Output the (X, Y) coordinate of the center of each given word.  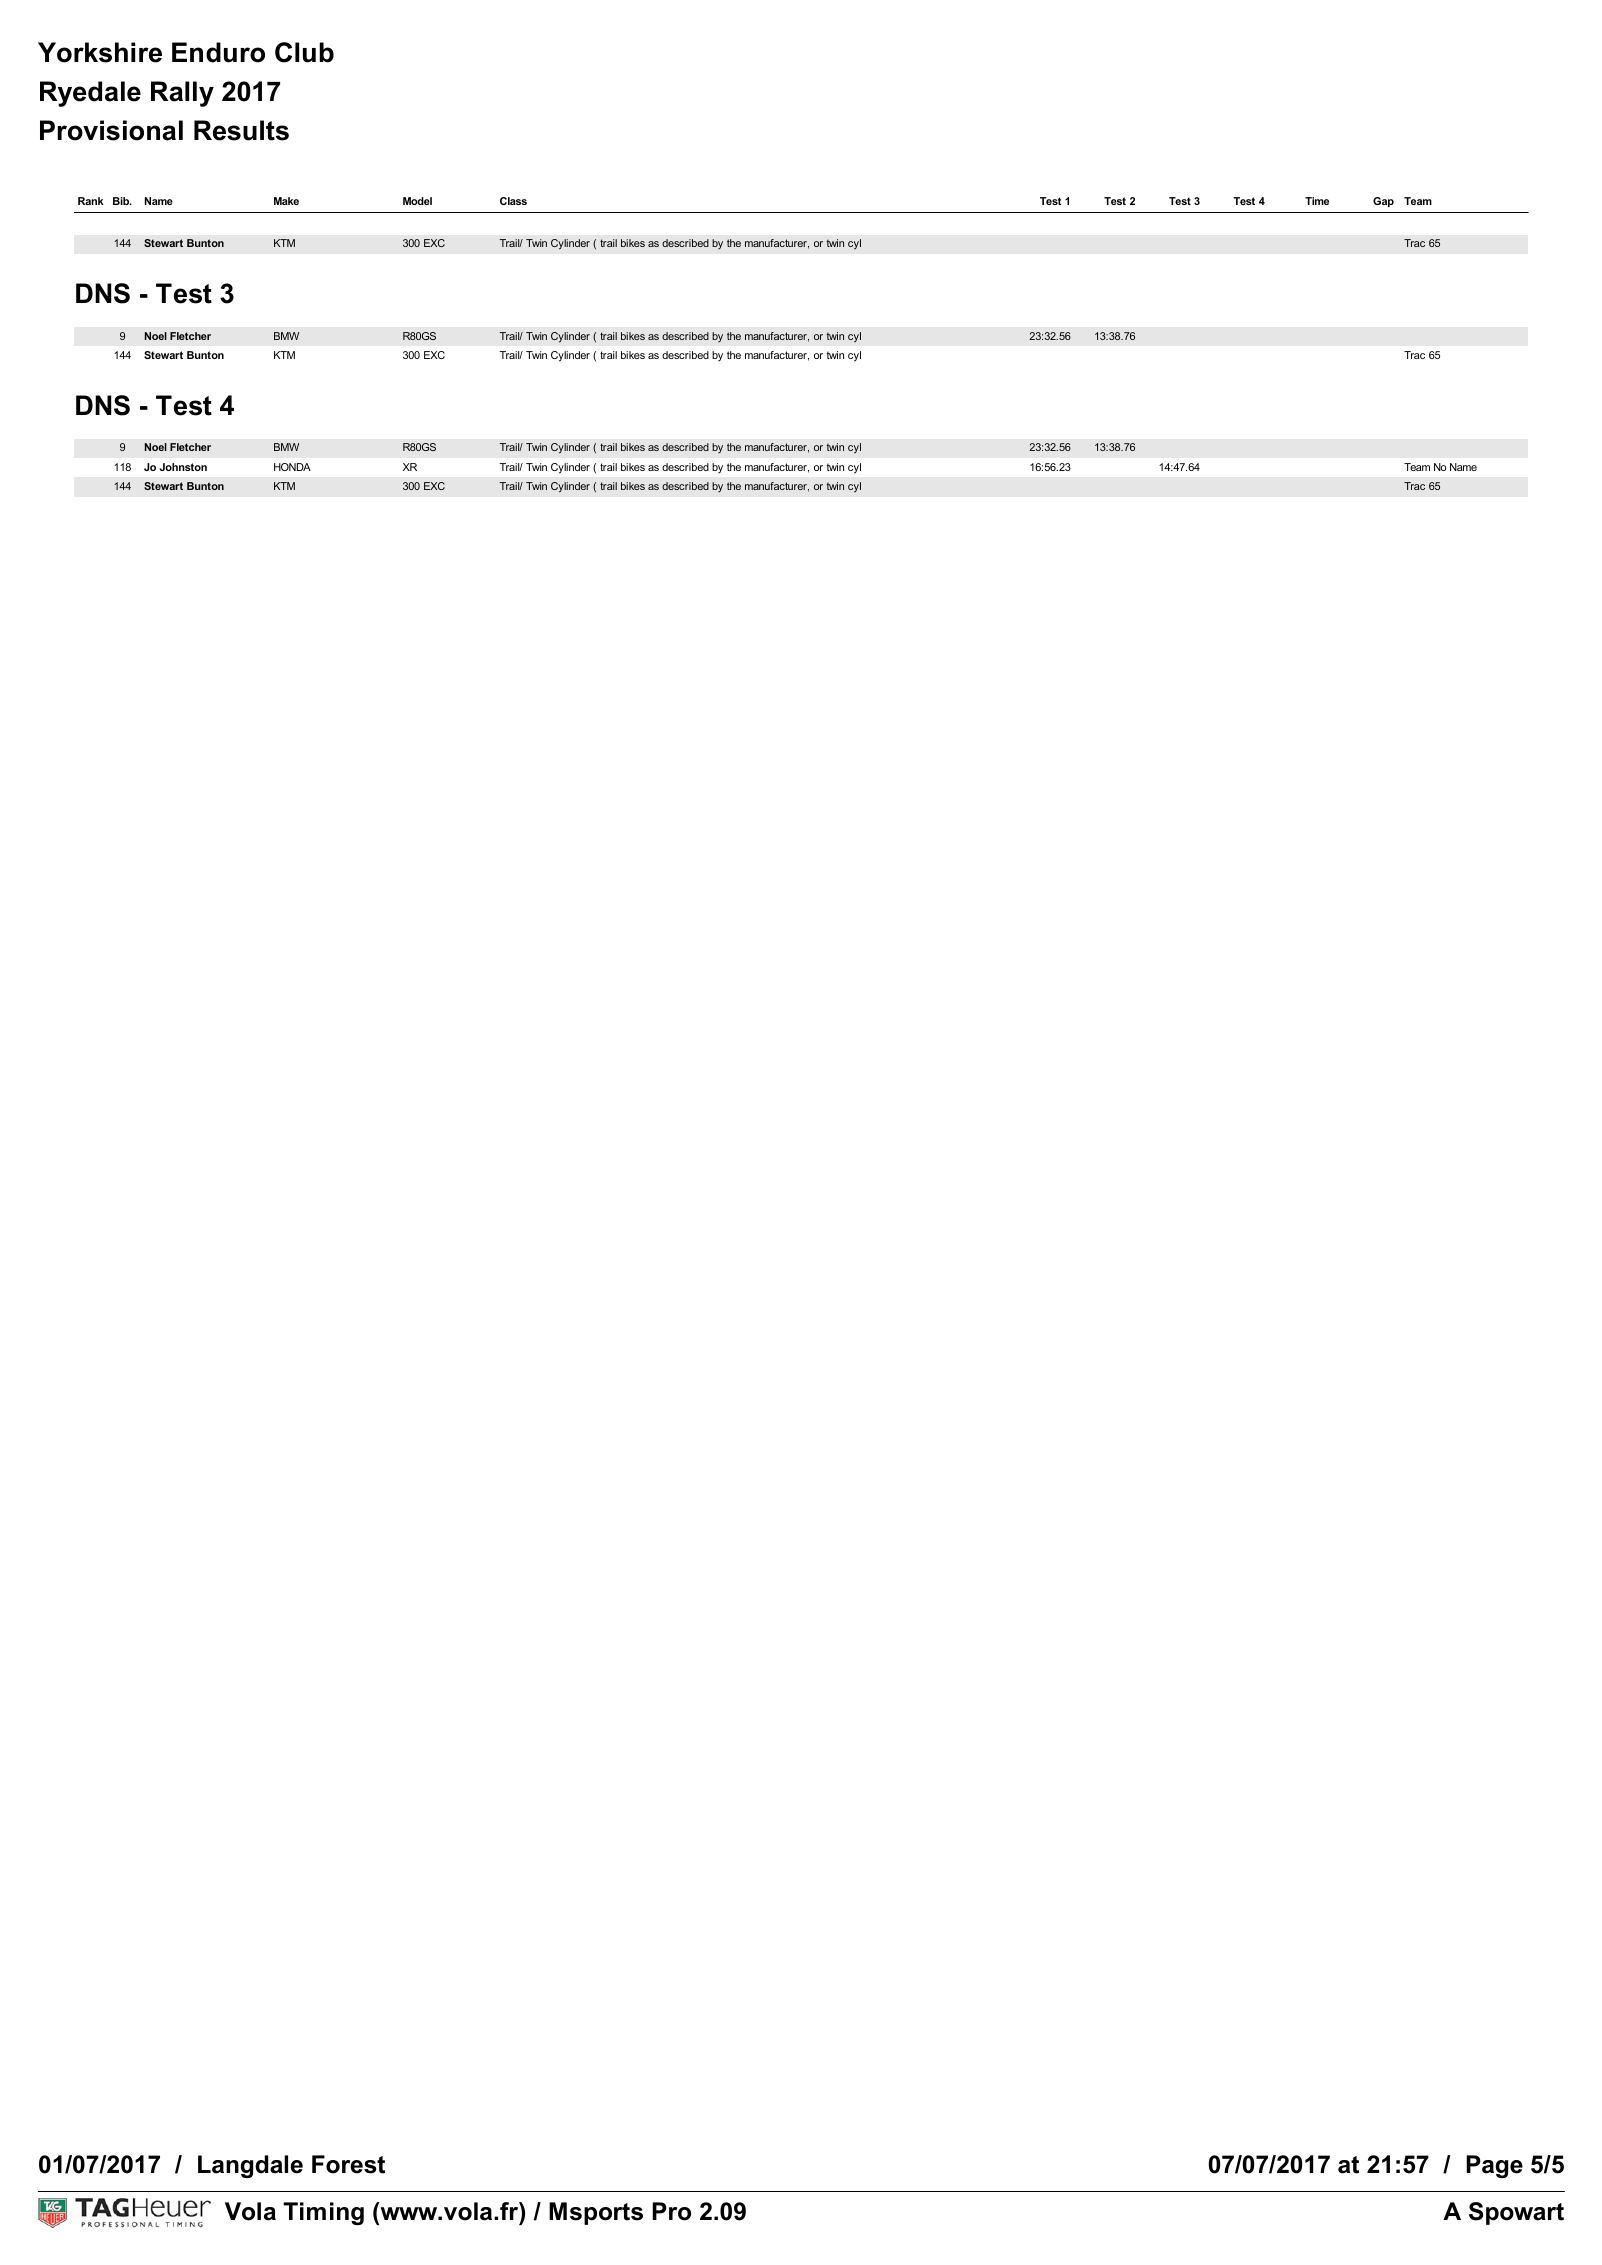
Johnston (183, 467)
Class (513, 201)
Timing (323, 2213)
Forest (348, 2164)
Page (1494, 2166)
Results (241, 130)
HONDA (292, 467)
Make (286, 201)
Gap (1383, 202)
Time (1317, 201)
